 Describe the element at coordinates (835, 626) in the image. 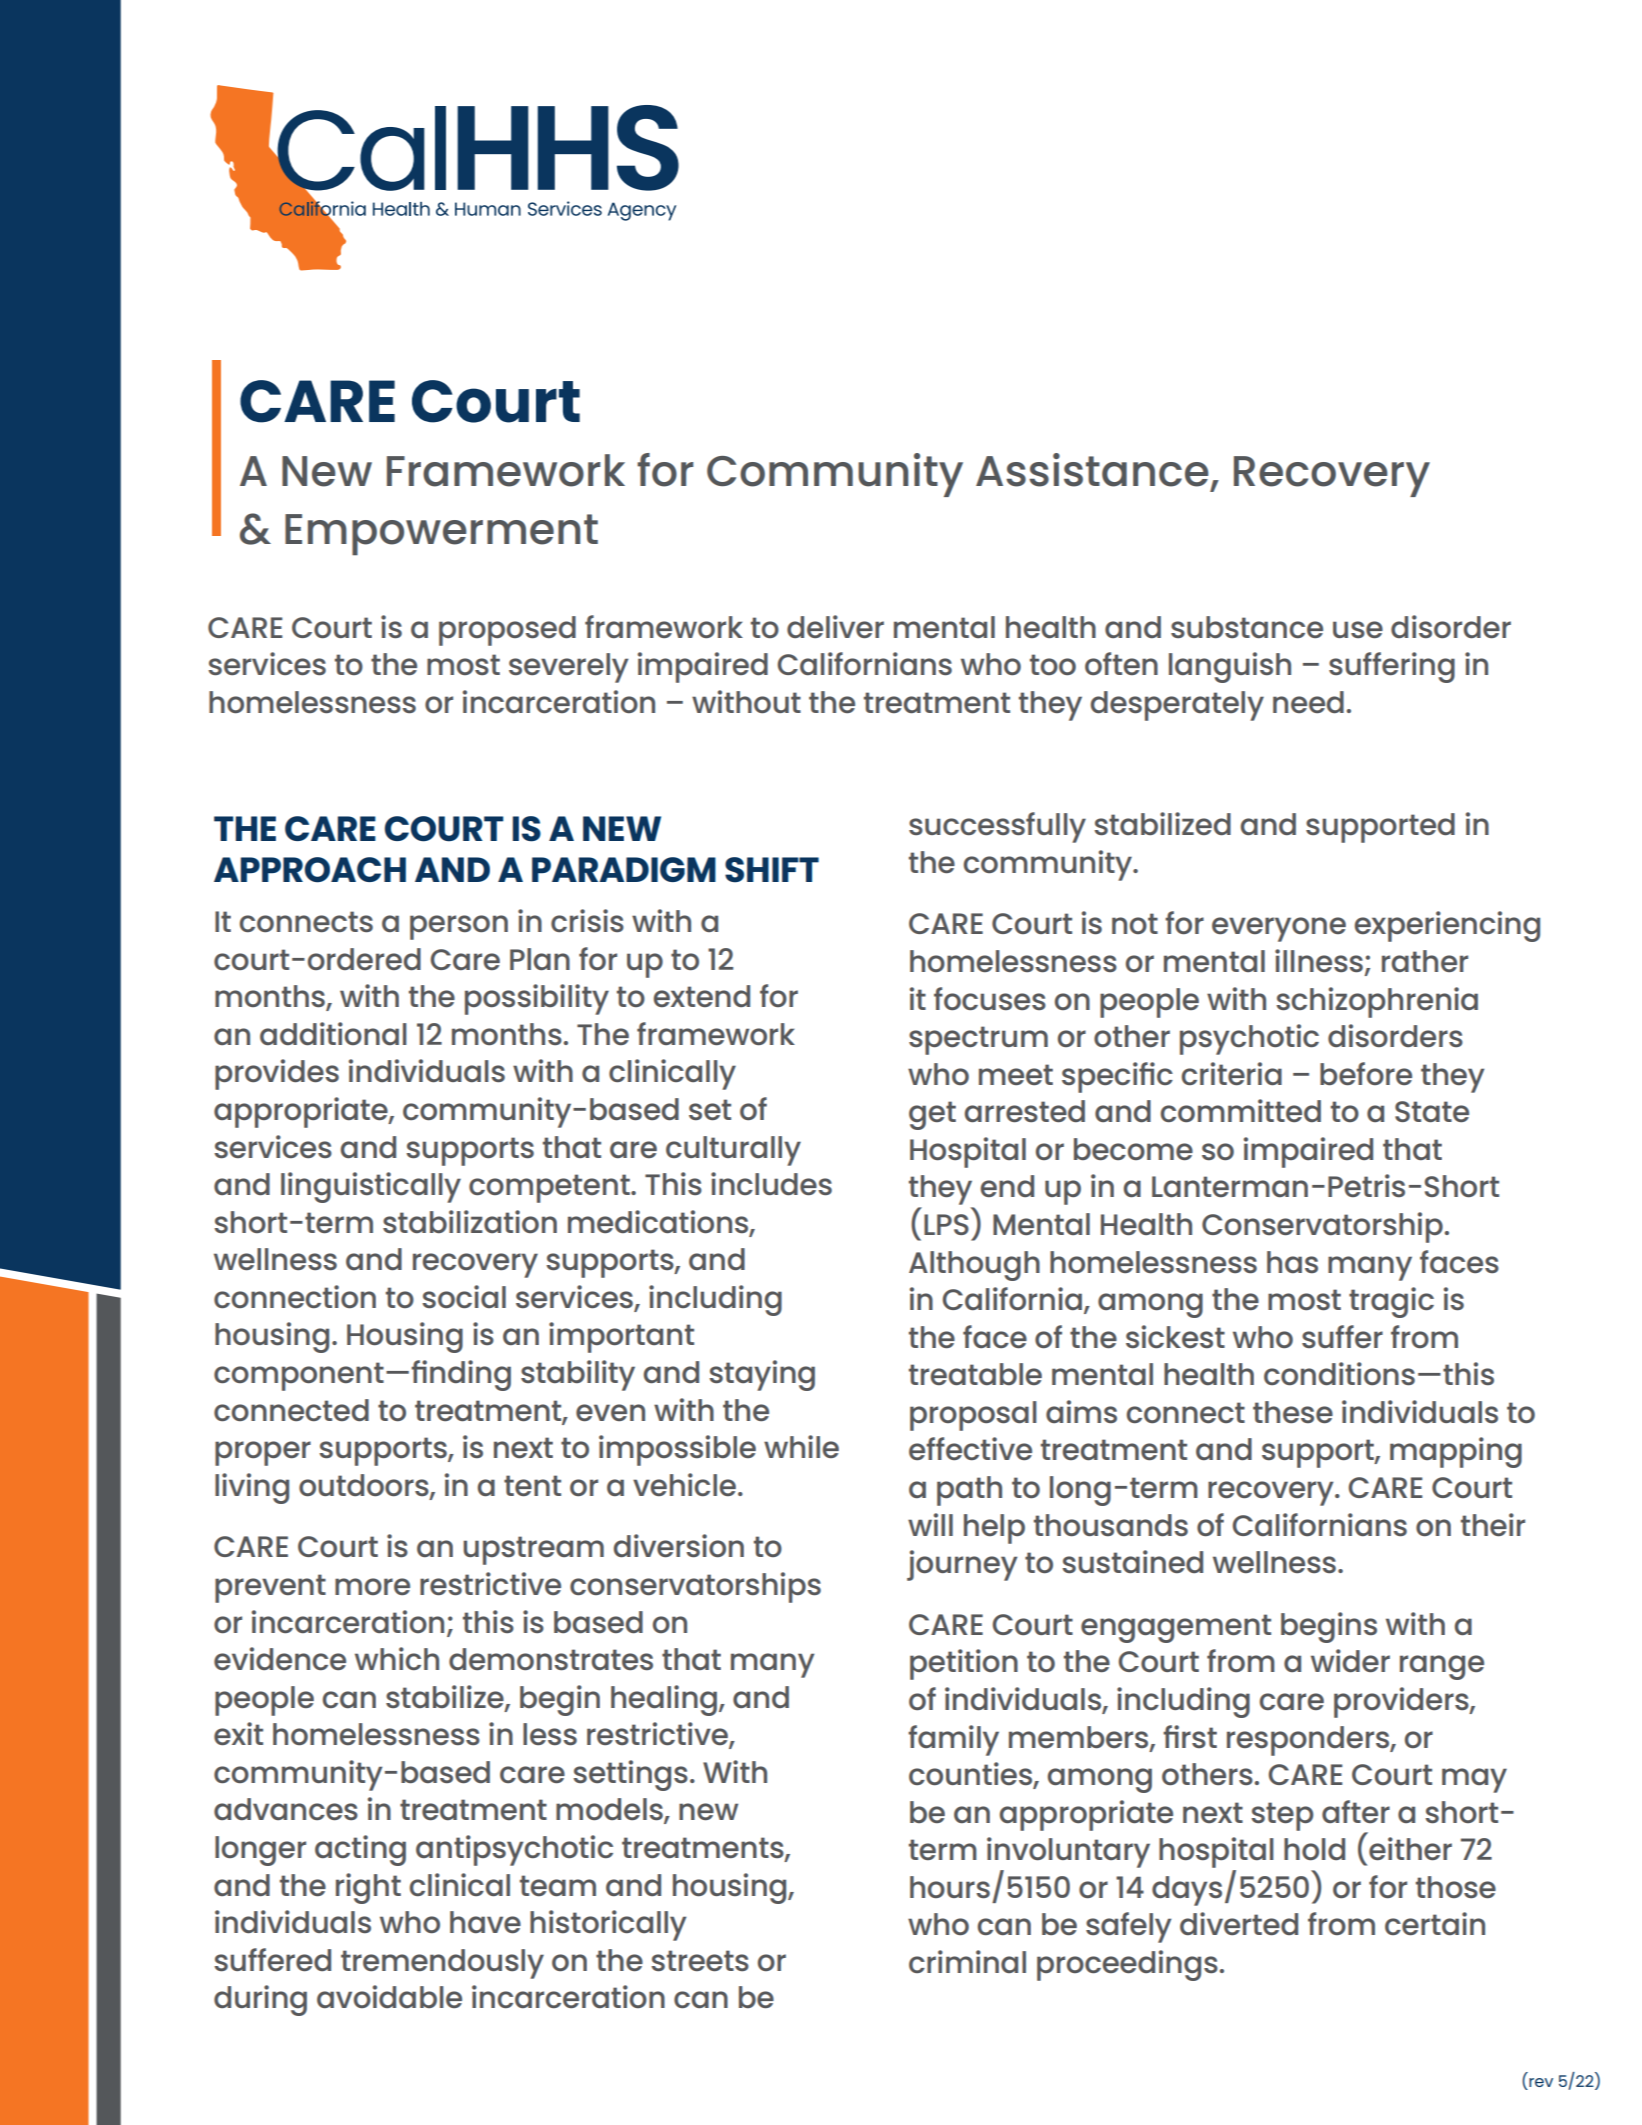

I see `deliver` at that location.
